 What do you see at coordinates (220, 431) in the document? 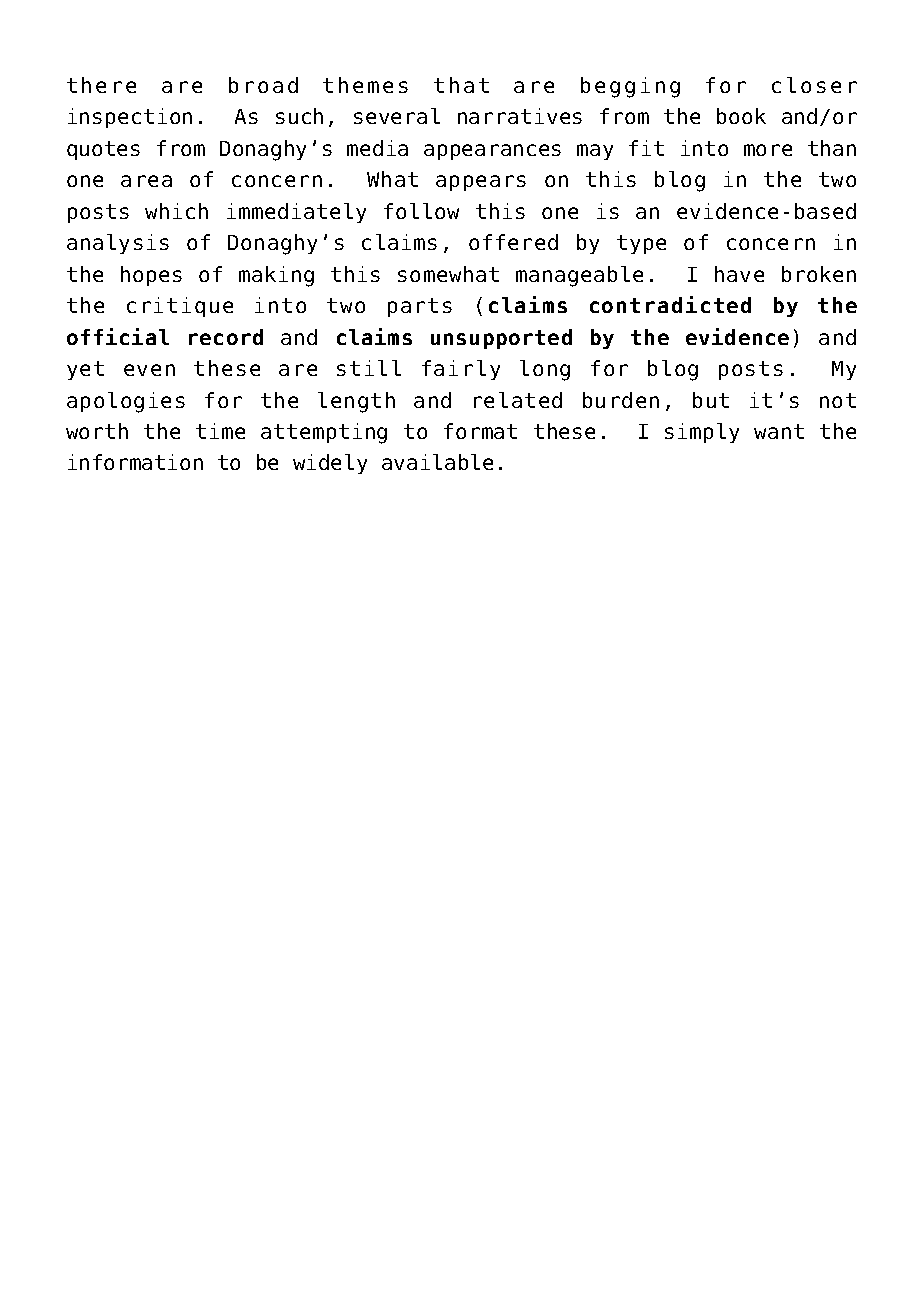
I see `time` at bounding box center [220, 431].
